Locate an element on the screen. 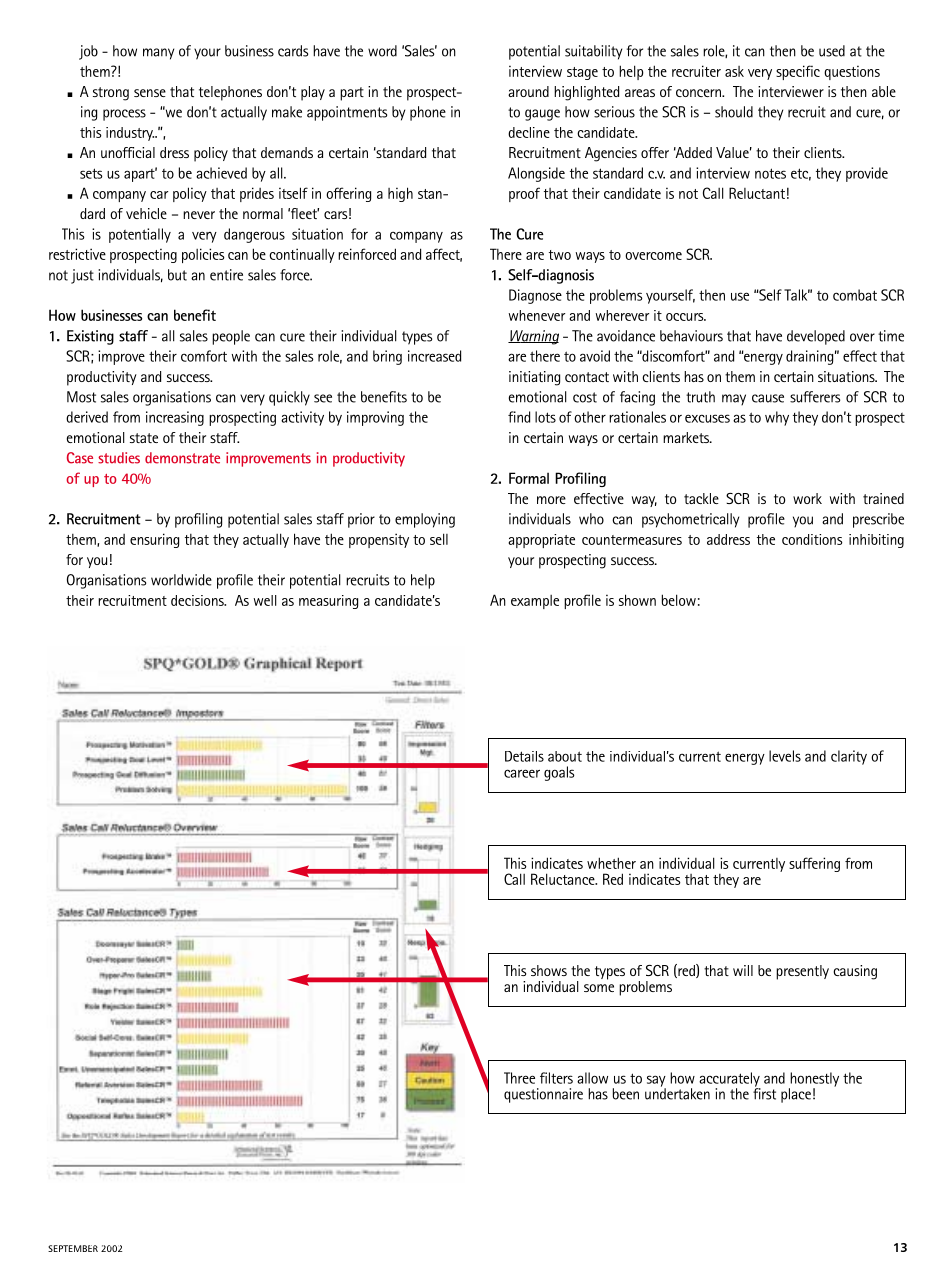  questionnaire is located at coordinates (543, 1095).
